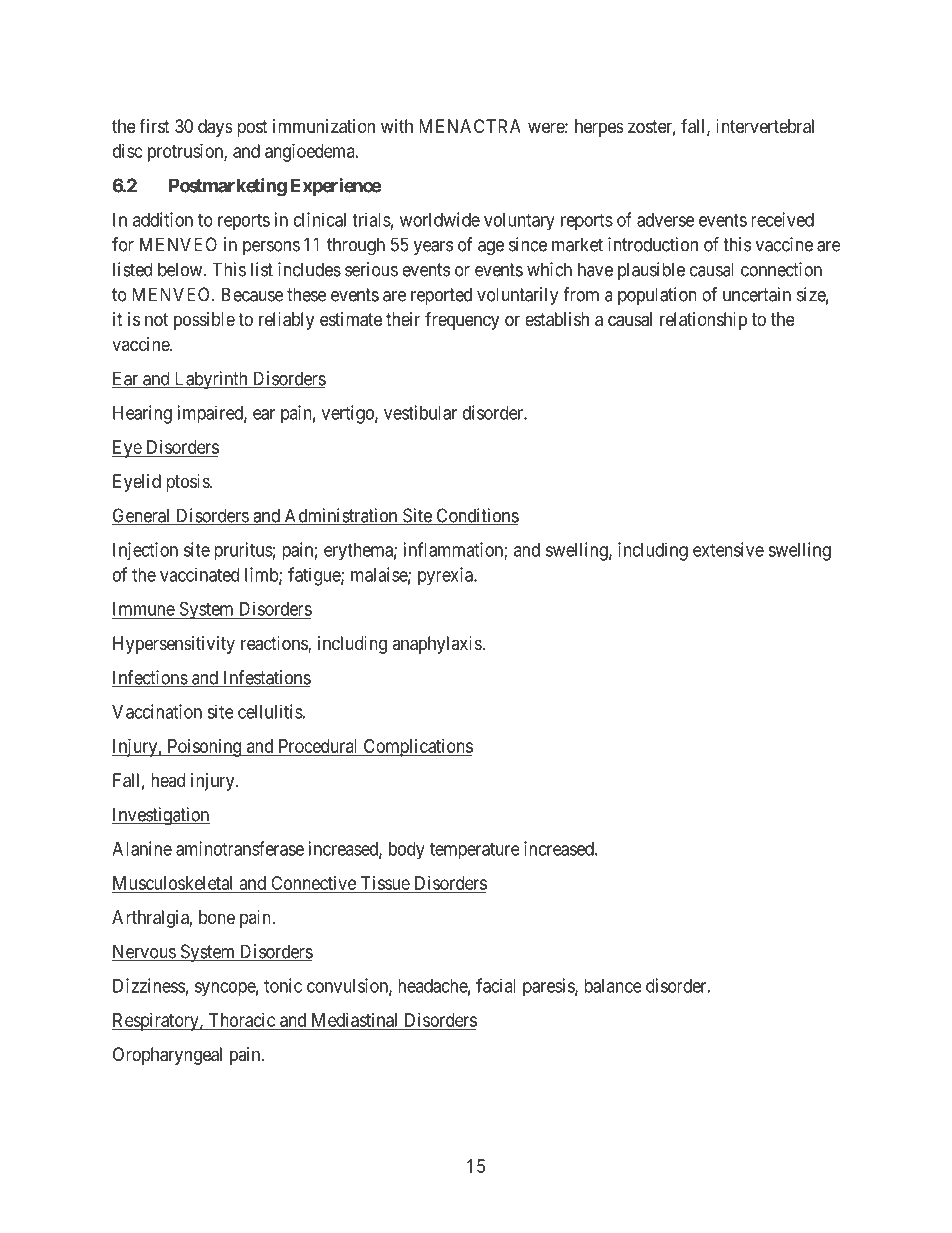  What do you see at coordinates (476, 516) in the document?
I see `Conditions` at bounding box center [476, 516].
